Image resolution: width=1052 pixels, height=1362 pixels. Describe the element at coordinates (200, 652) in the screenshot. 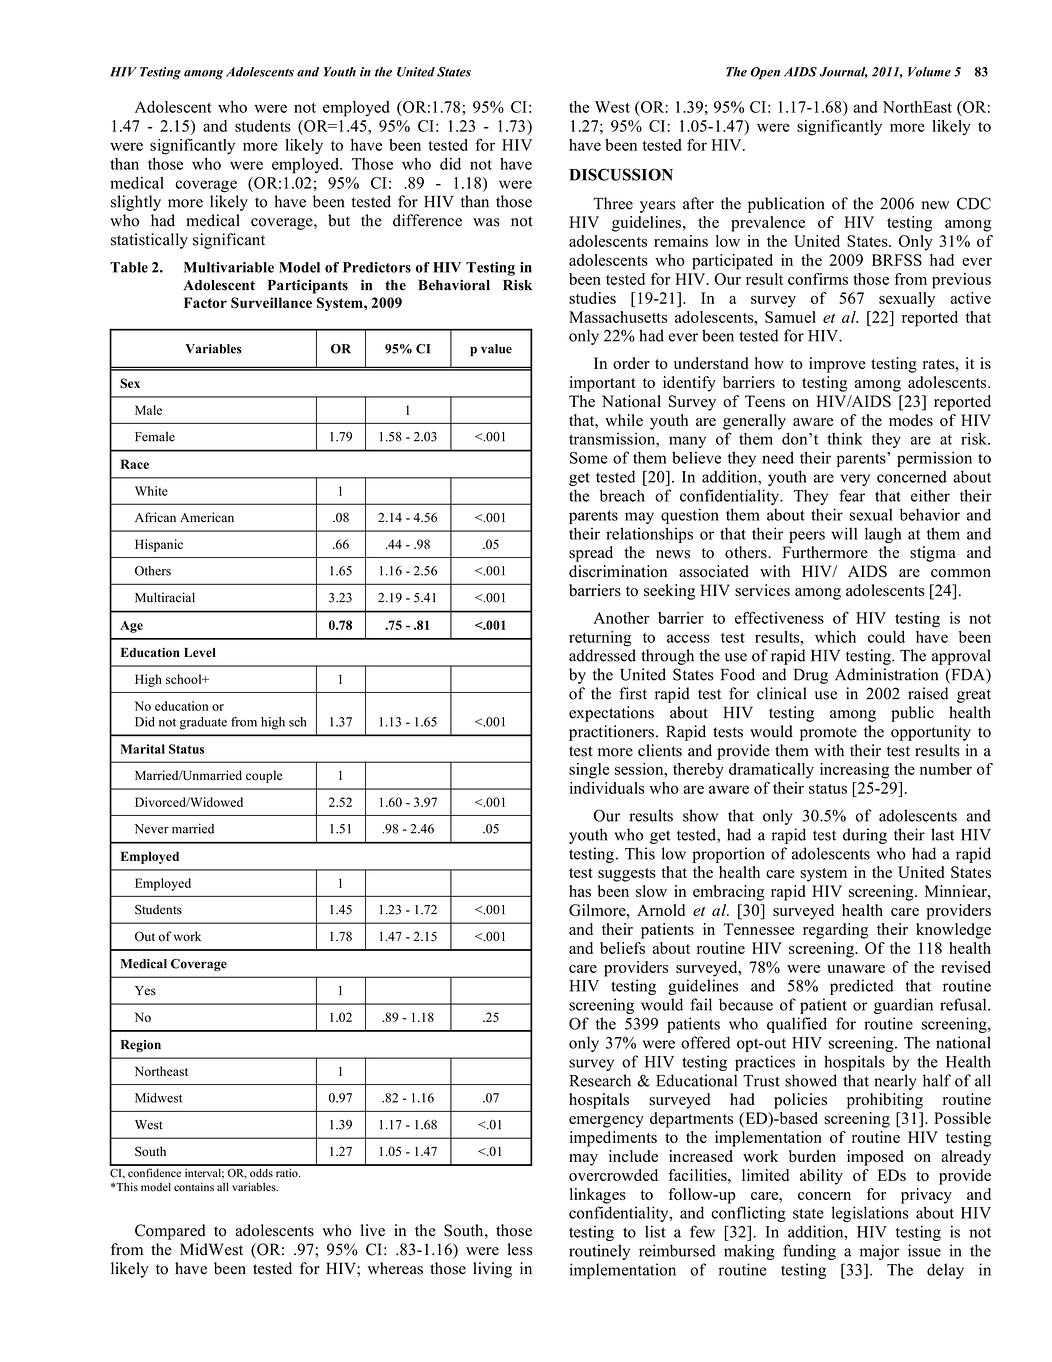

I see `Level` at that location.
